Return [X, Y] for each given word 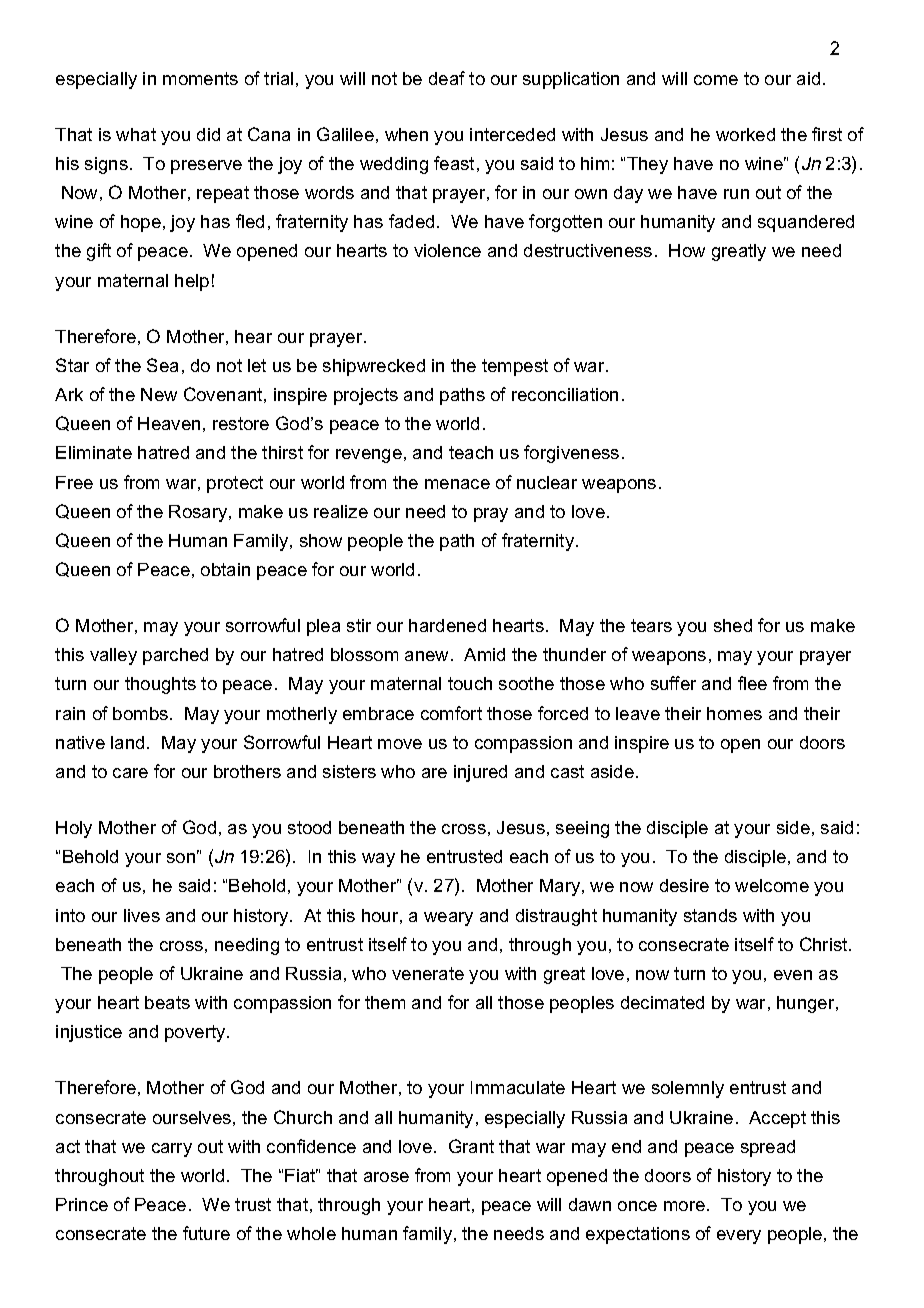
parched [175, 656]
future [206, 1233]
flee [752, 683]
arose [386, 1177]
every [739, 1237]
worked [745, 134]
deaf [447, 78]
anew [428, 656]
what [136, 134]
